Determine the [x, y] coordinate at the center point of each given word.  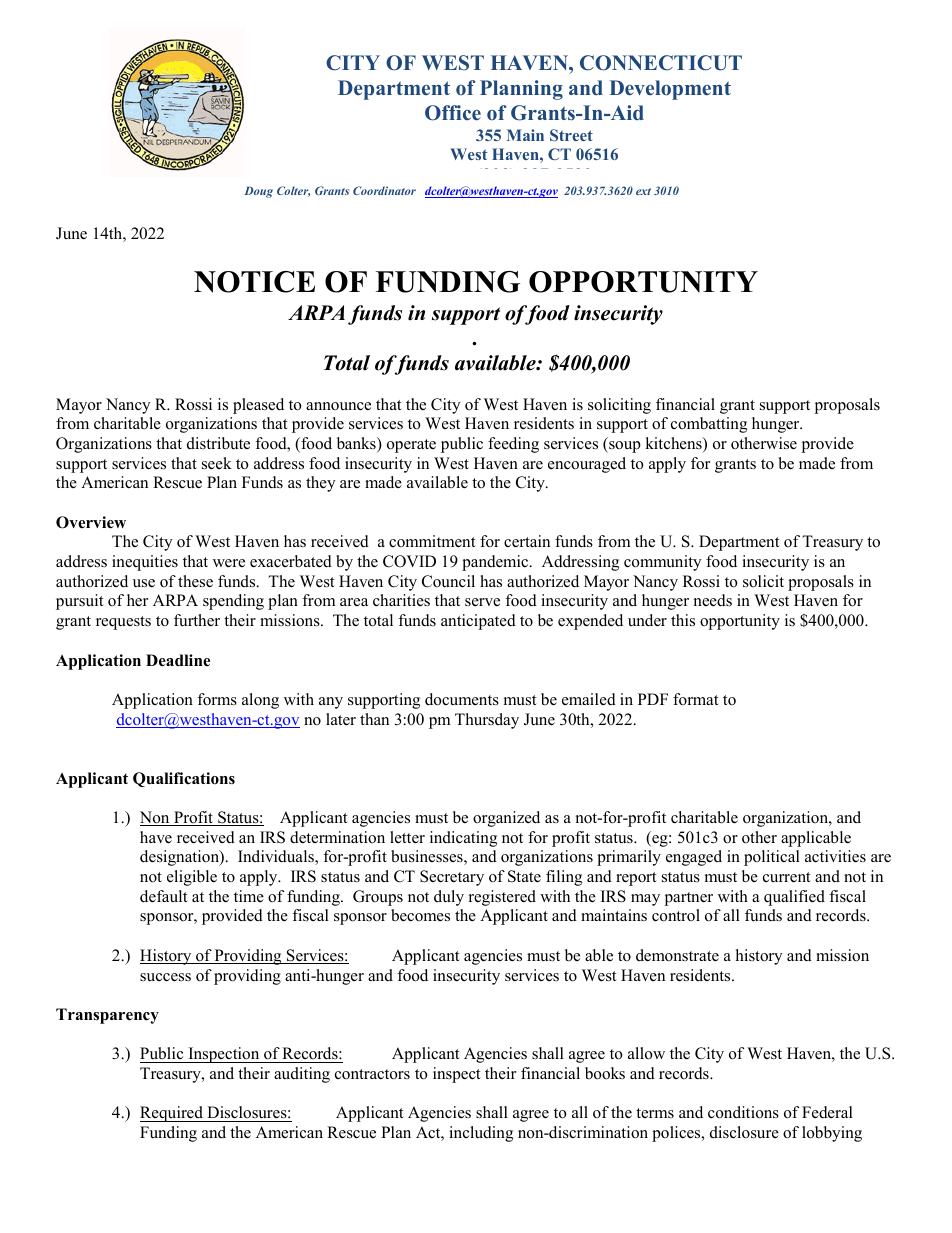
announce [338, 406]
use [144, 583]
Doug [259, 192]
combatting [709, 425]
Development [670, 90]
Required [172, 1114]
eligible [192, 878]
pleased [258, 406]
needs [713, 600]
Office [453, 113]
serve [482, 602]
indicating [463, 839]
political [772, 858]
